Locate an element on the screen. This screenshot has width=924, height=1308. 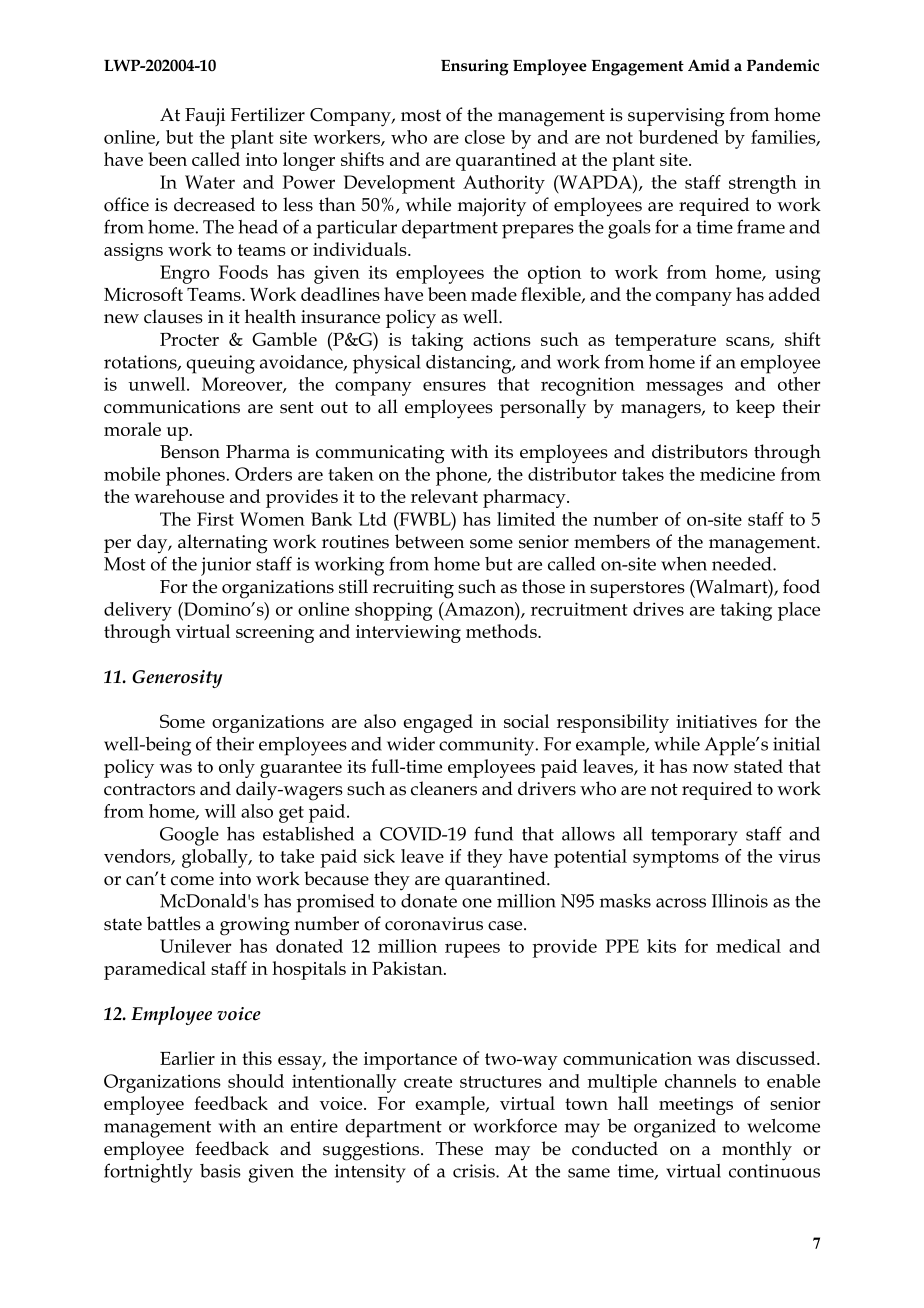
clauses is located at coordinates (173, 316).
